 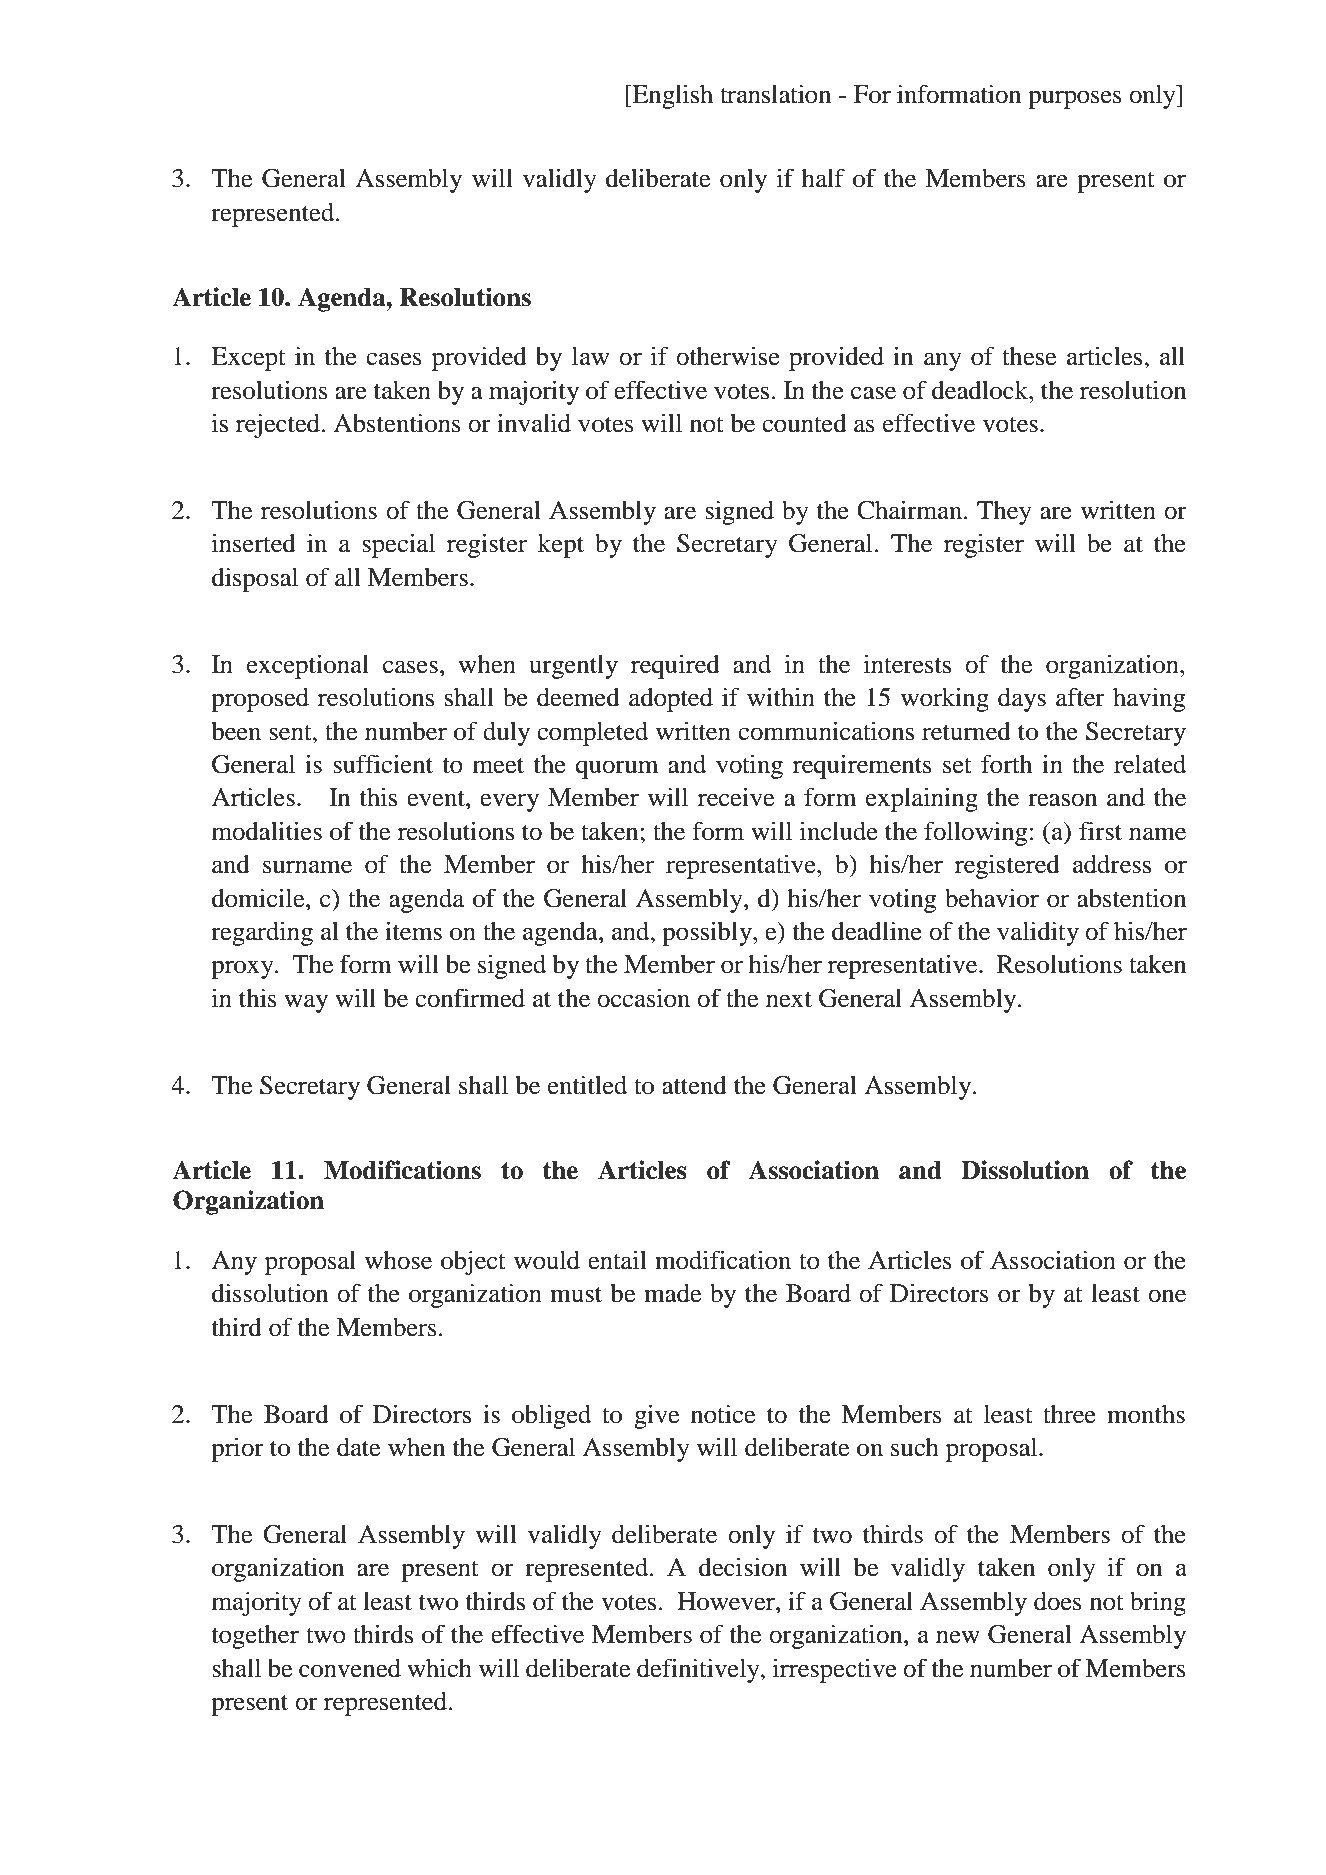 I want to click on They, so click(x=1004, y=513).
